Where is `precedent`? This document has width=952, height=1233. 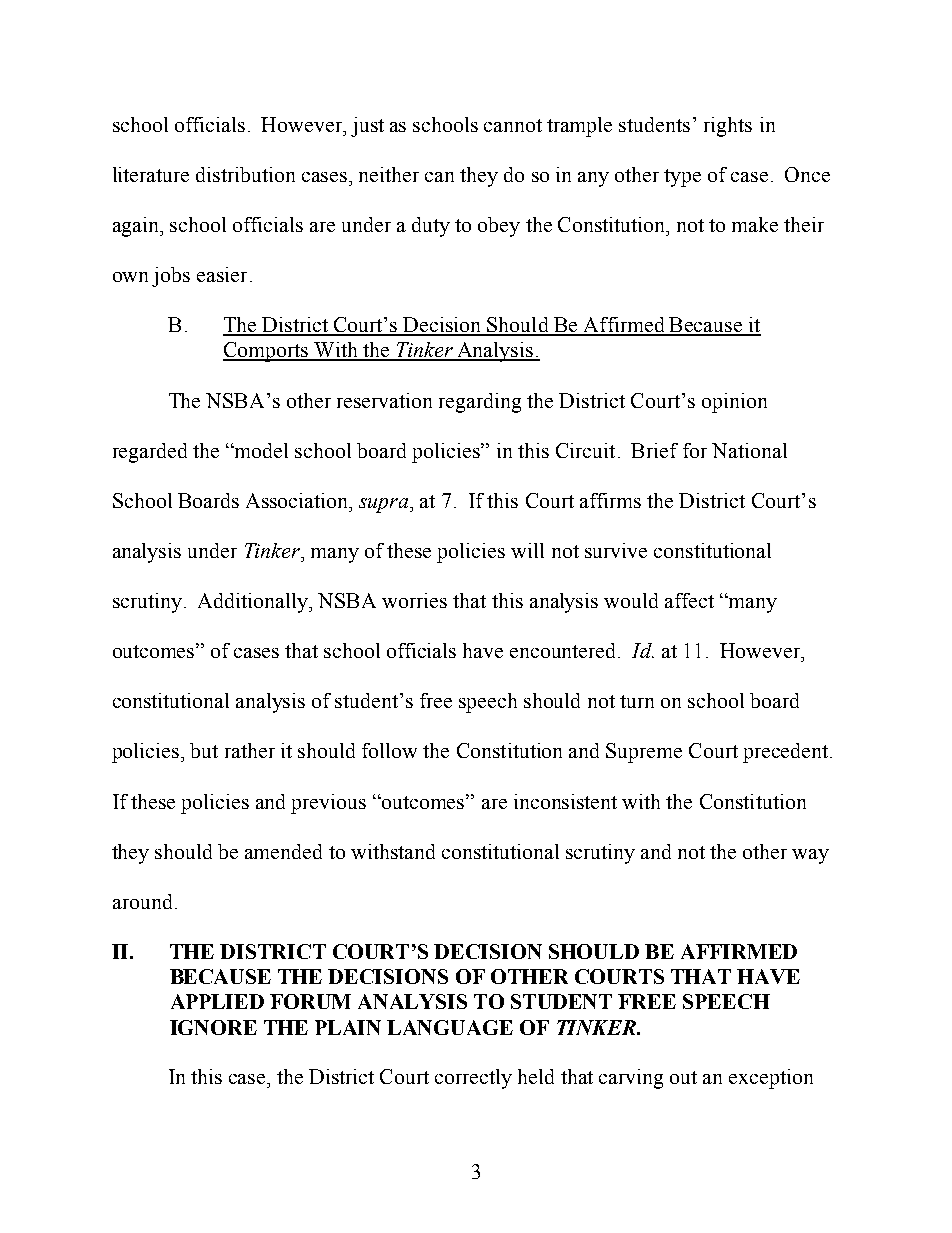
precedent is located at coordinates (787, 753).
